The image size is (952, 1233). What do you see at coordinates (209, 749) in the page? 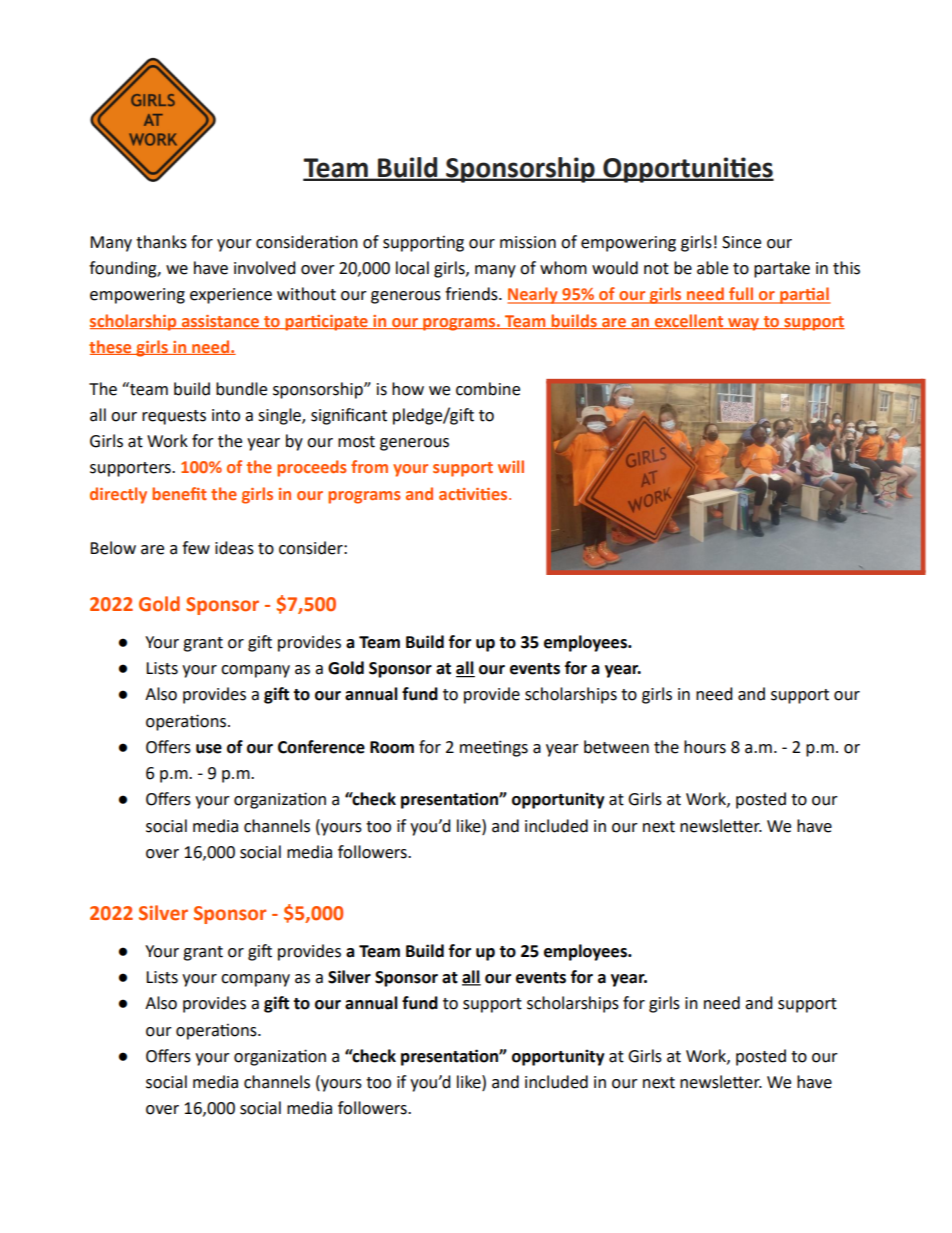
I see `use` at bounding box center [209, 749].
